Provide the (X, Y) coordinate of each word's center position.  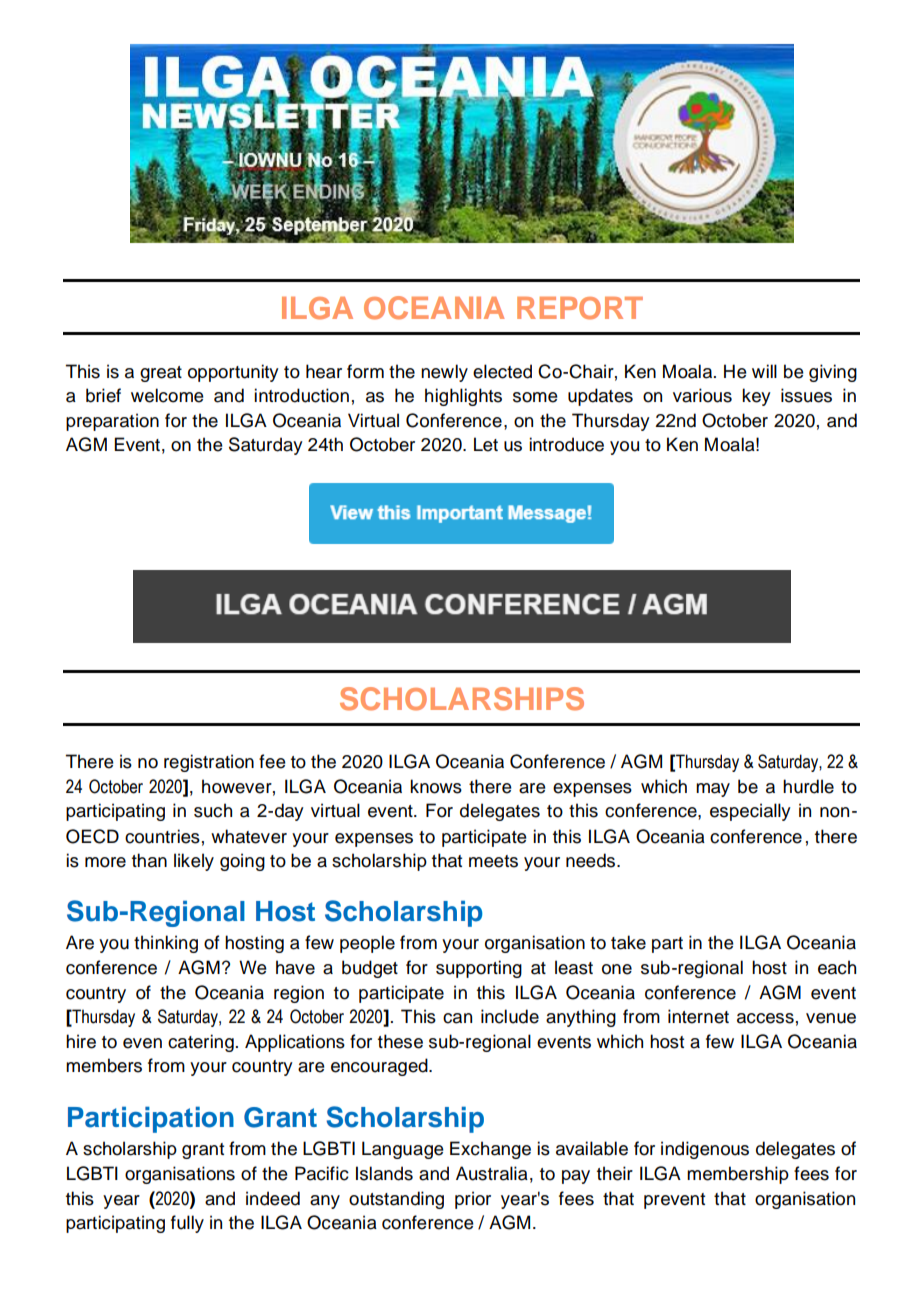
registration (209, 763)
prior (473, 1200)
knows (436, 786)
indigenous (705, 1150)
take (628, 942)
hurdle (808, 786)
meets (493, 861)
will (764, 371)
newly (444, 373)
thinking (166, 944)
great (161, 374)
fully (187, 1224)
